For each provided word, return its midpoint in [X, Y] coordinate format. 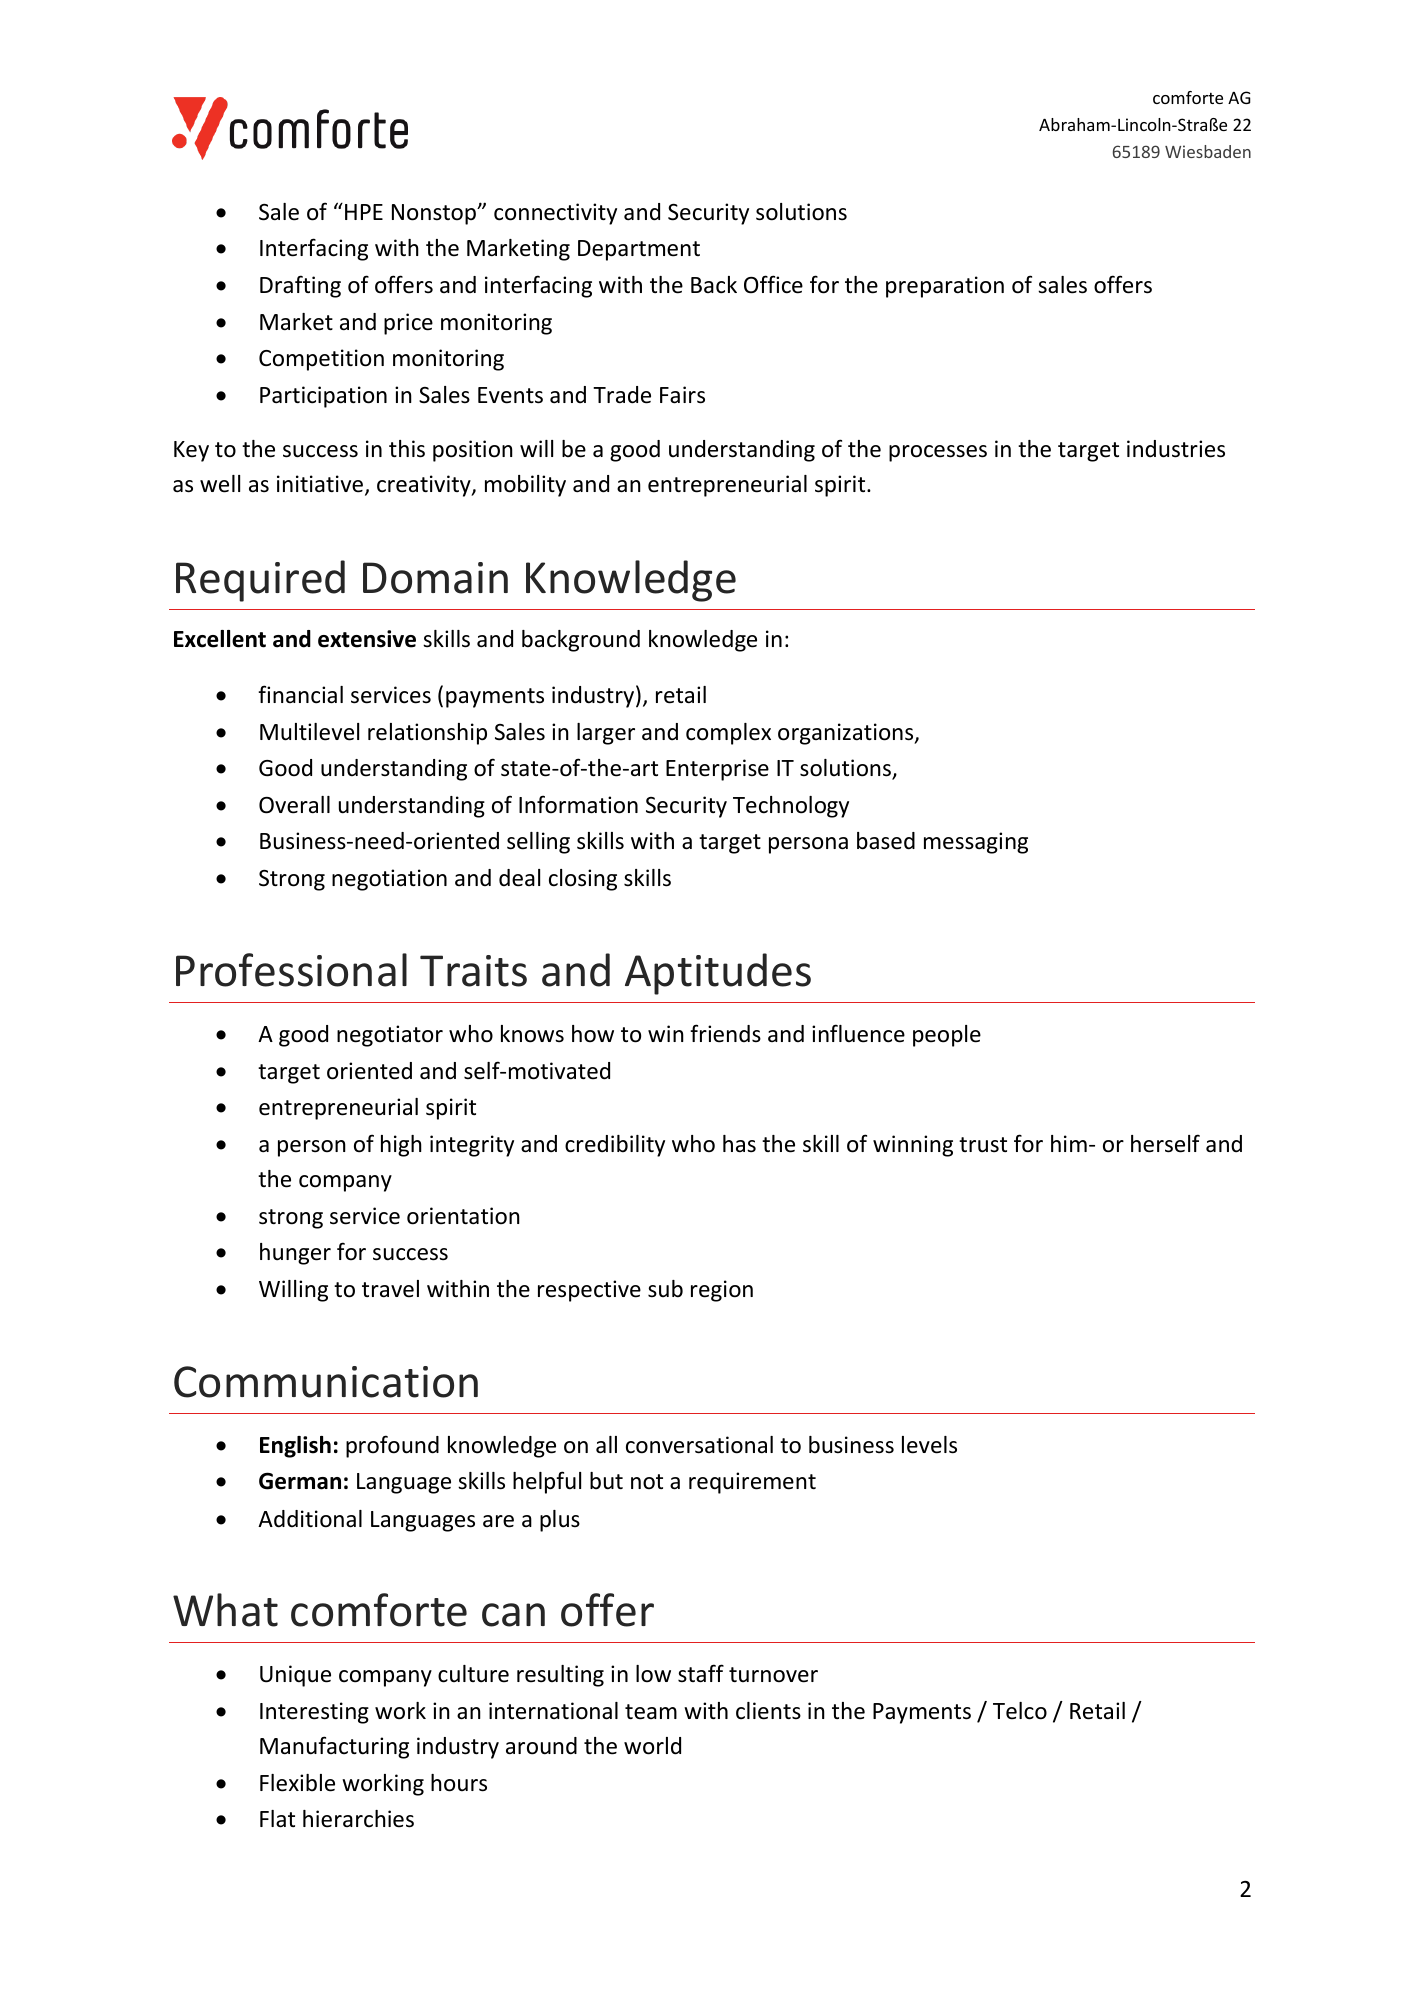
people [947, 1036]
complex [728, 734]
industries [1176, 449]
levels [929, 1445]
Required [260, 581]
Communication [326, 1382]
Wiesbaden [1208, 151]
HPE [364, 212]
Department [639, 250]
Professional [291, 970]
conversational [699, 1445]
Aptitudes [718, 974]
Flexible [297, 1783]
